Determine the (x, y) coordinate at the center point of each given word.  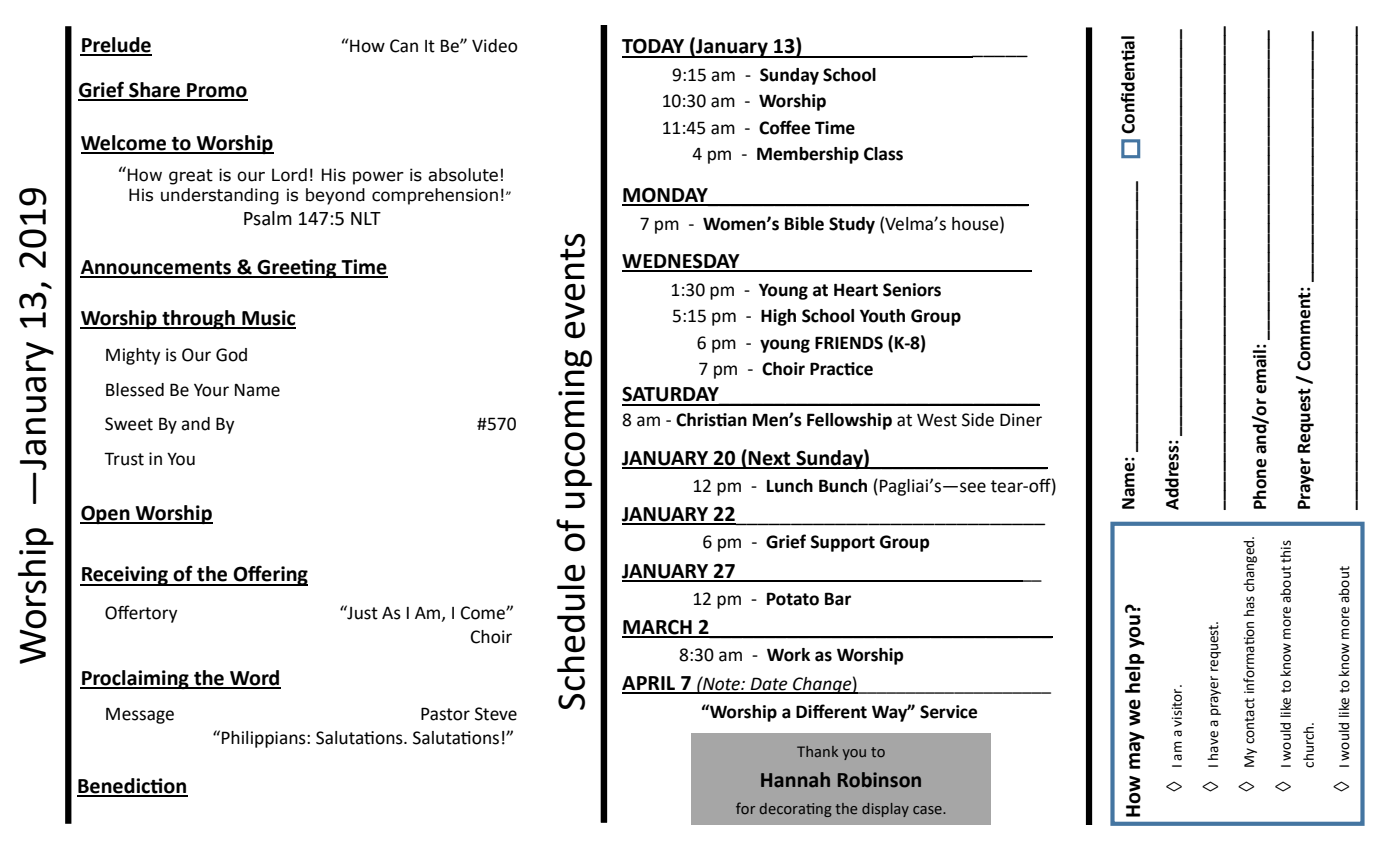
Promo (216, 91)
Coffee (784, 127)
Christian (711, 420)
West (937, 420)
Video (495, 46)
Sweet (129, 424)
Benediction (132, 787)
